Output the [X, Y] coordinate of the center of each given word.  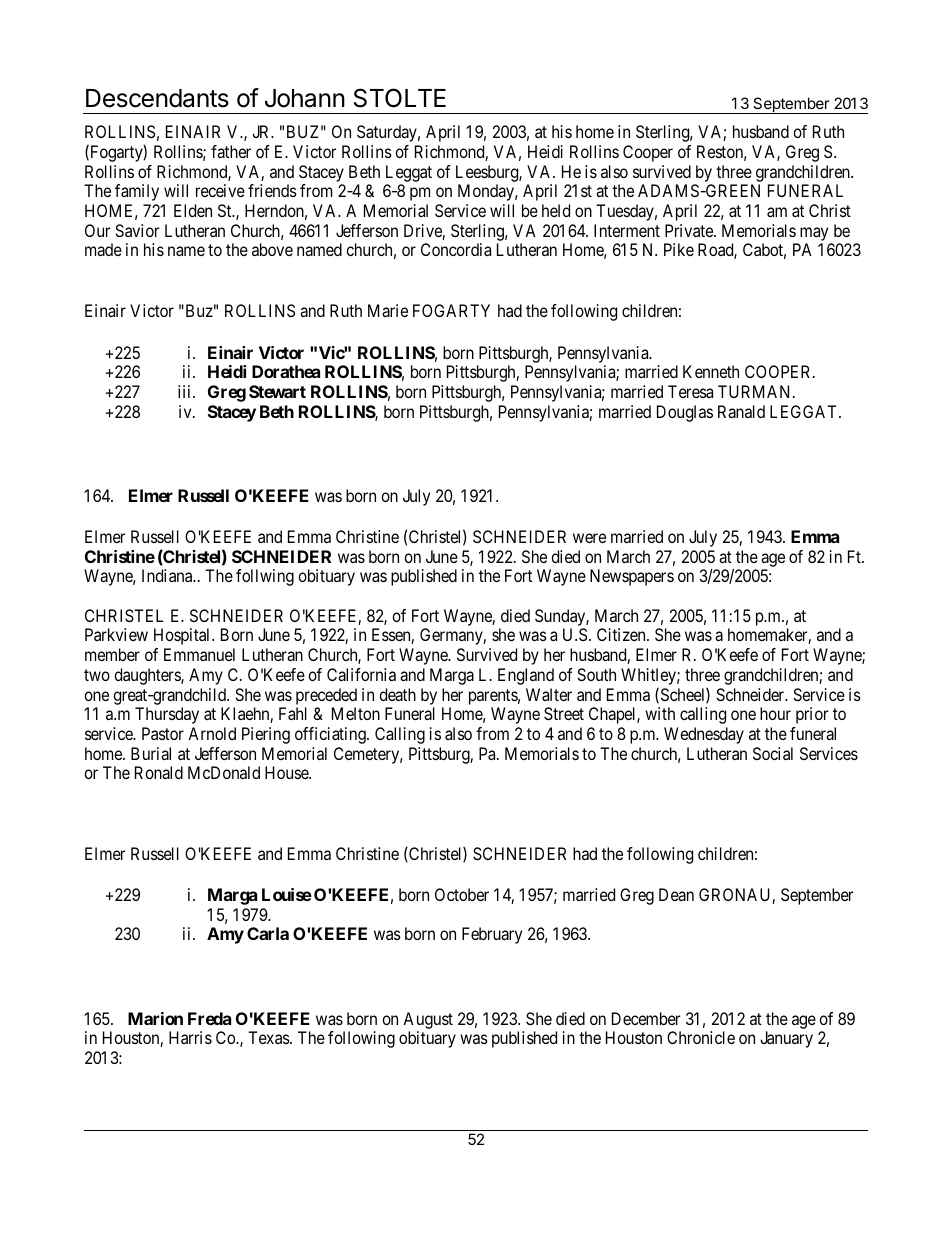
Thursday [167, 715]
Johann [305, 98]
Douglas [685, 413]
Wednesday [704, 735]
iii [186, 391]
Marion [155, 1018]
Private [690, 230]
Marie [388, 310]
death [397, 694]
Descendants [157, 98]
